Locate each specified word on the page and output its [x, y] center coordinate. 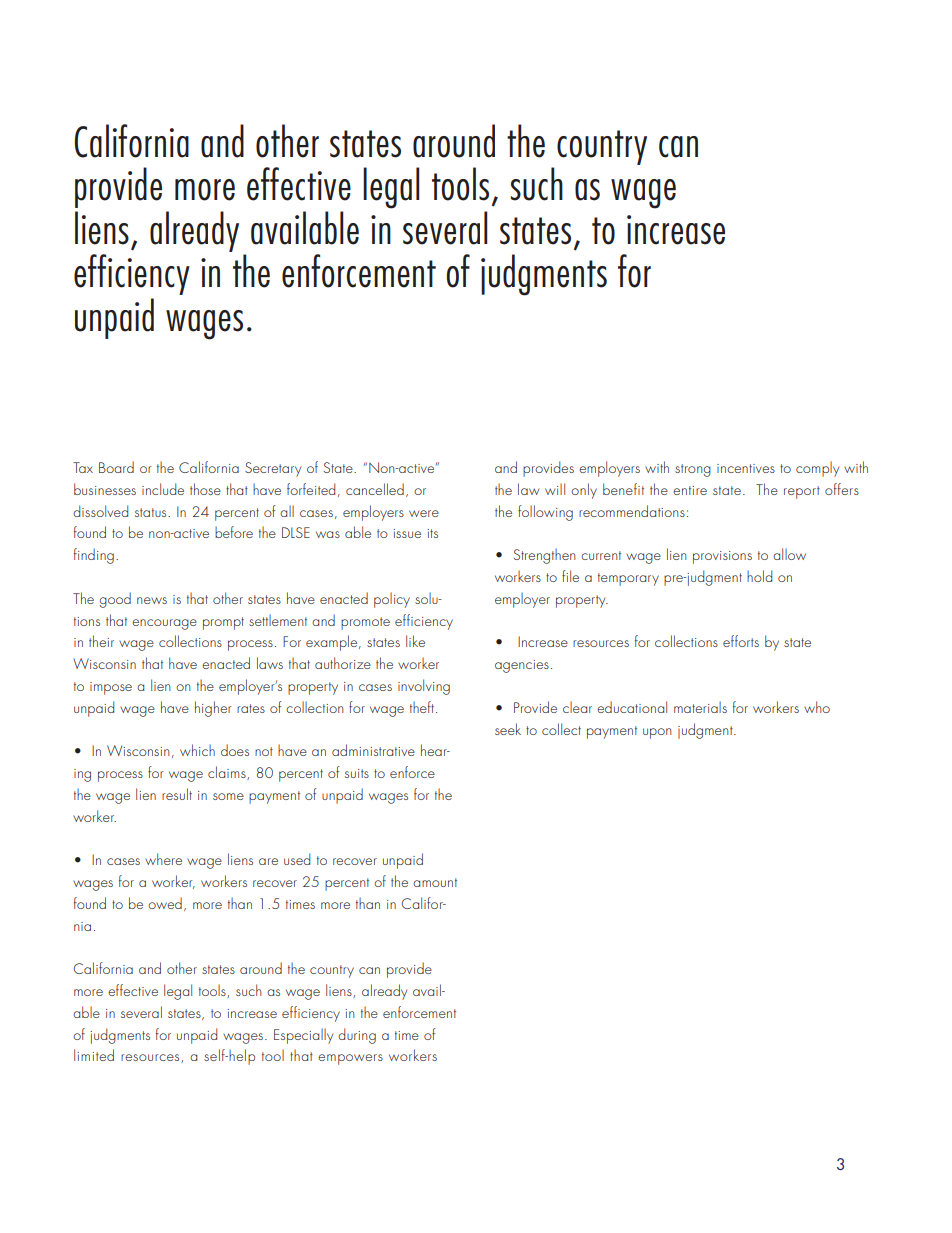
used [297, 859]
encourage [164, 624]
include [163, 489]
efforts [741, 641]
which [197, 750]
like [415, 641]
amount [435, 882]
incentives [746, 468]
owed [165, 903]
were [424, 513]
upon [657, 733]
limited [94, 1055]
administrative [373, 750]
